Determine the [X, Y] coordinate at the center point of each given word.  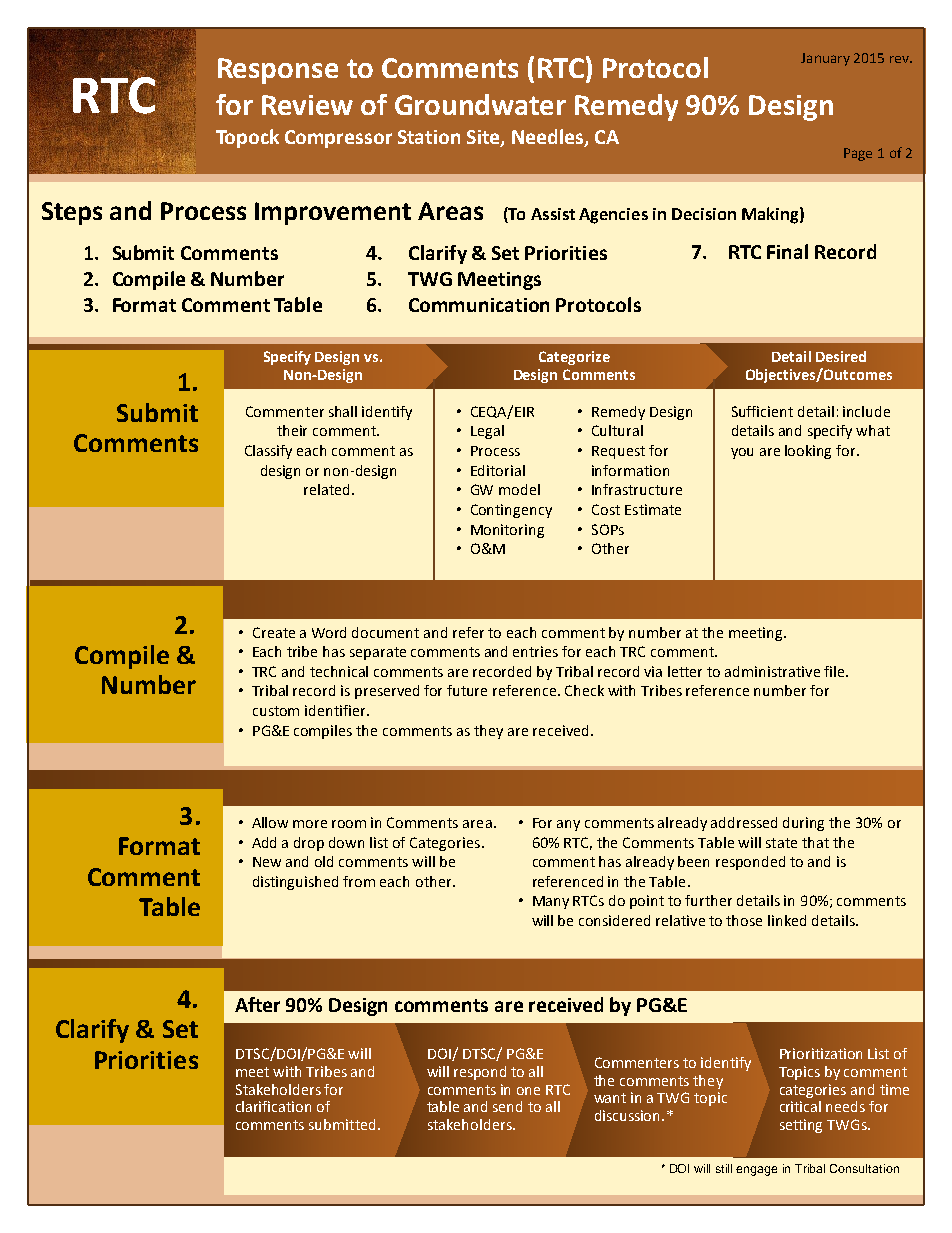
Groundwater [480, 104]
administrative [772, 671]
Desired [841, 356]
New [267, 862]
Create [274, 632]
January [825, 59]
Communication [479, 305]
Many [551, 902]
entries [535, 651]
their [292, 430]
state [781, 843]
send [507, 1106]
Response [278, 71]
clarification [273, 1106]
